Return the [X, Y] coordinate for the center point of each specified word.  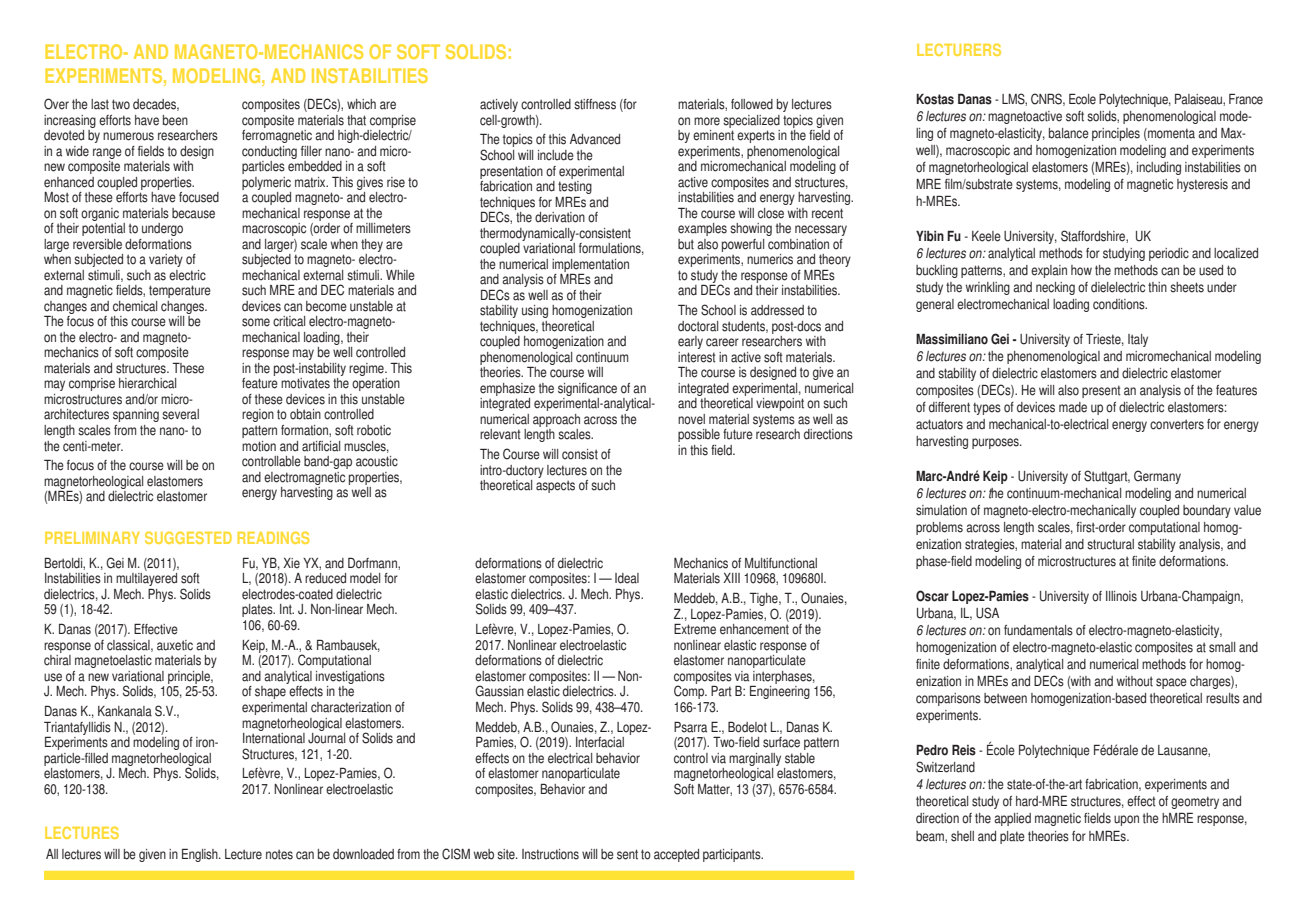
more [707, 121]
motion [259, 446]
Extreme [695, 629]
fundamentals [1038, 630]
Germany [1157, 477]
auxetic [175, 645]
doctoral [698, 326]
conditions [1120, 304]
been [175, 120]
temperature [180, 291]
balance [1069, 133]
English [201, 855]
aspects [555, 486]
